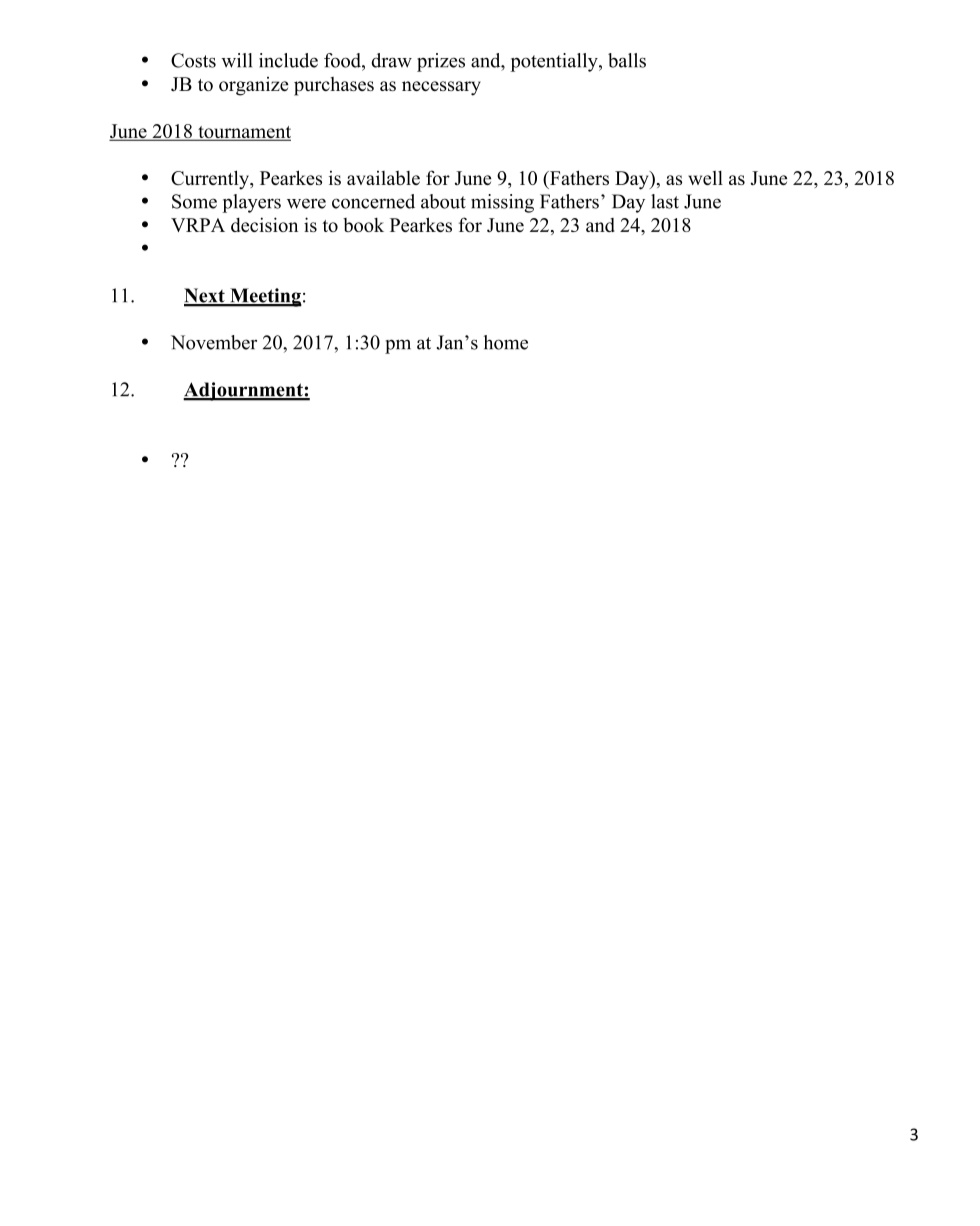  I want to click on Currently, so click(211, 180).
